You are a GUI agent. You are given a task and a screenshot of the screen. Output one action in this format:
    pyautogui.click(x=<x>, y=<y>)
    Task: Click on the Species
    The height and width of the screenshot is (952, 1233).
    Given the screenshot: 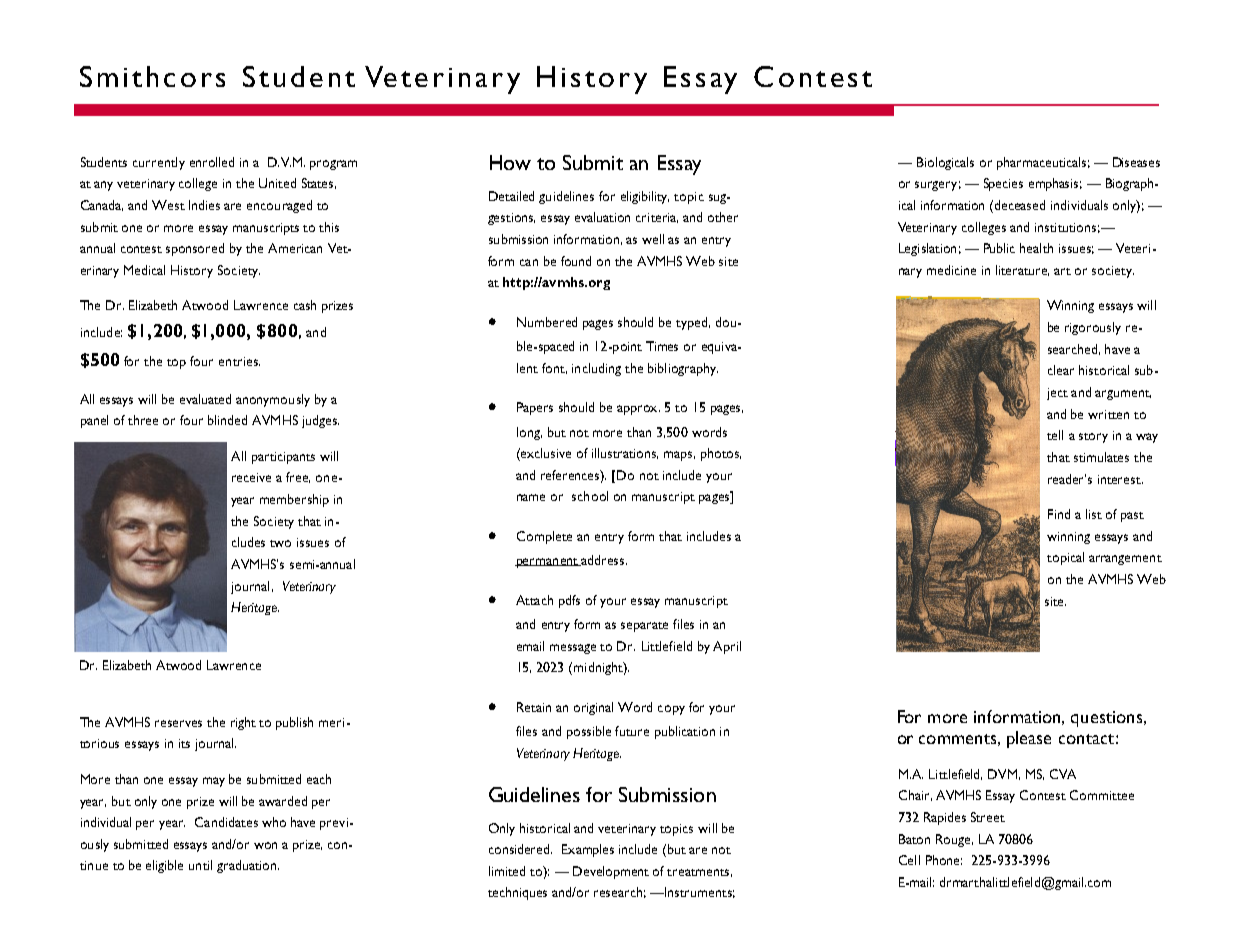 What is the action you would take?
    pyautogui.click(x=1003, y=184)
